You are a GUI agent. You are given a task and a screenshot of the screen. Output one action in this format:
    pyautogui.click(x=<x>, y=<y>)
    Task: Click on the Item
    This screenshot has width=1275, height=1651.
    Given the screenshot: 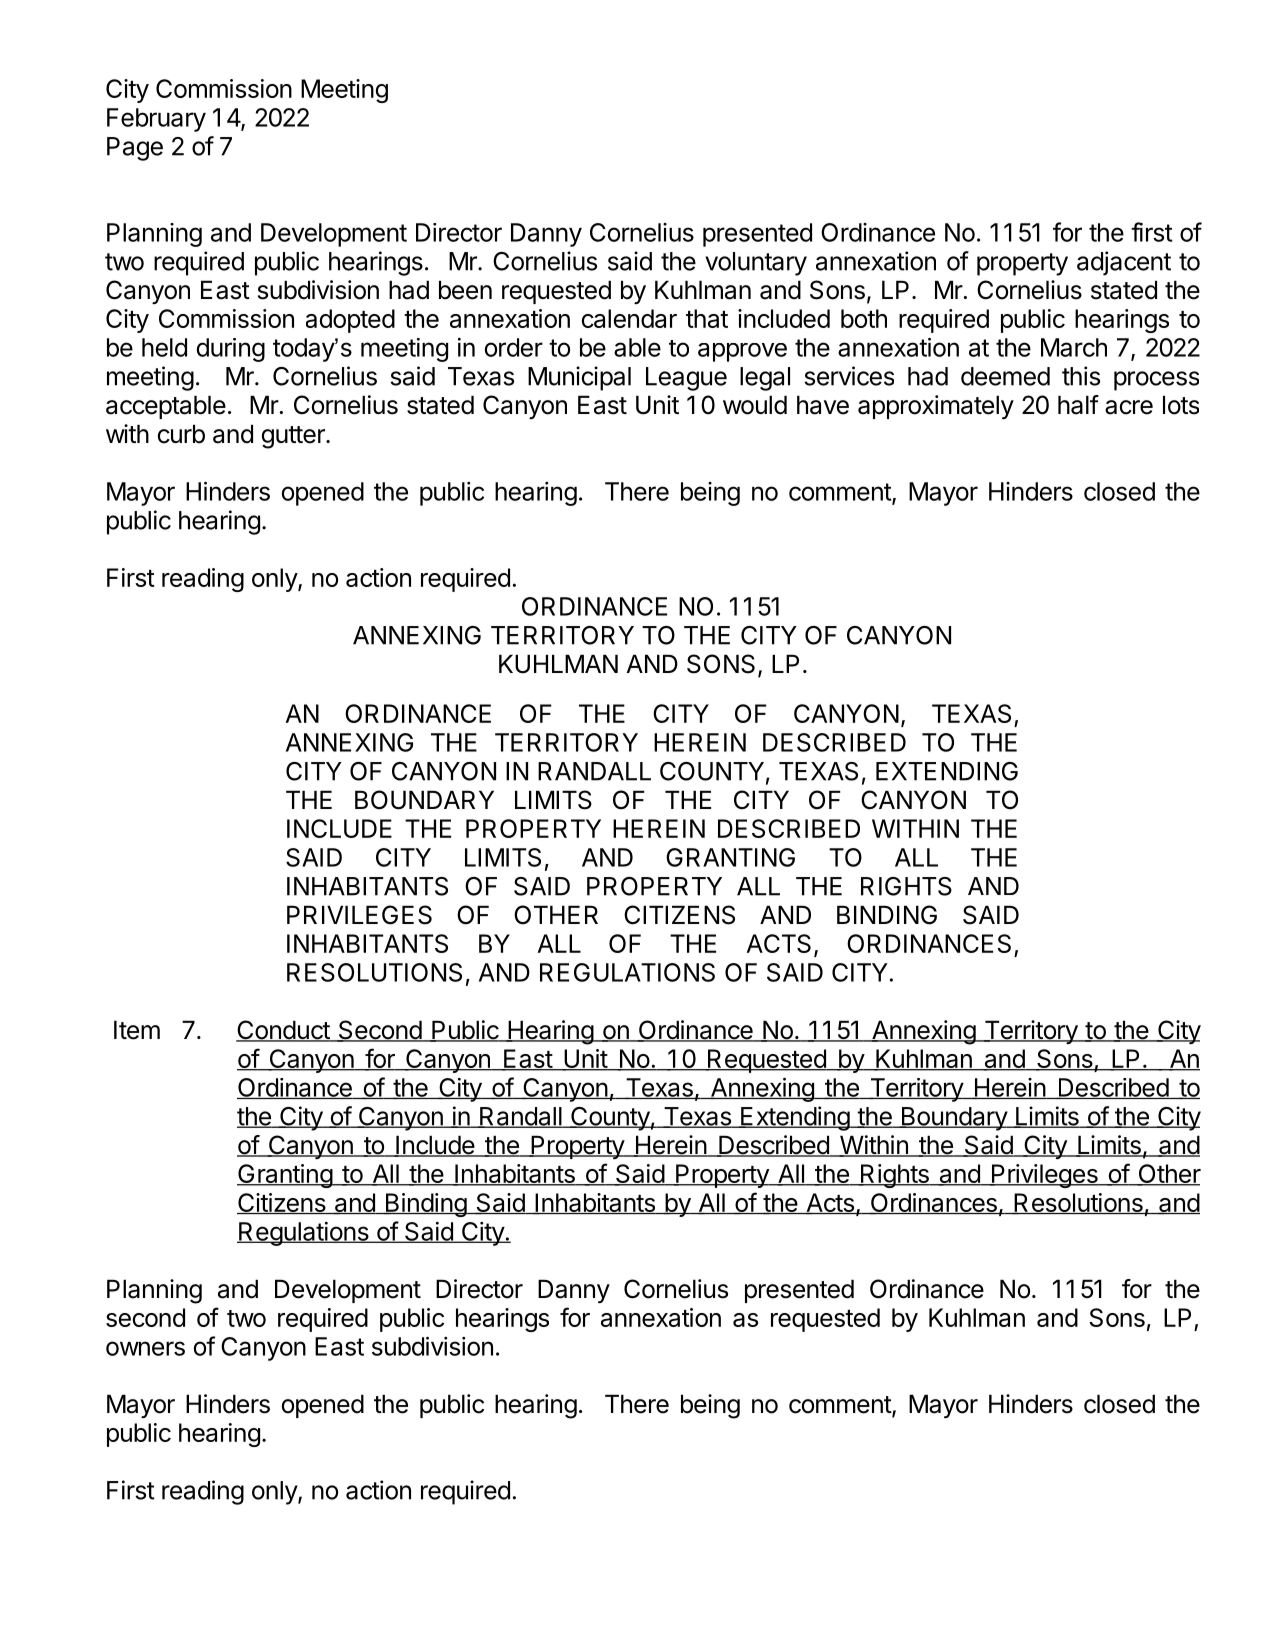 What is the action you would take?
    pyautogui.click(x=137, y=1030)
